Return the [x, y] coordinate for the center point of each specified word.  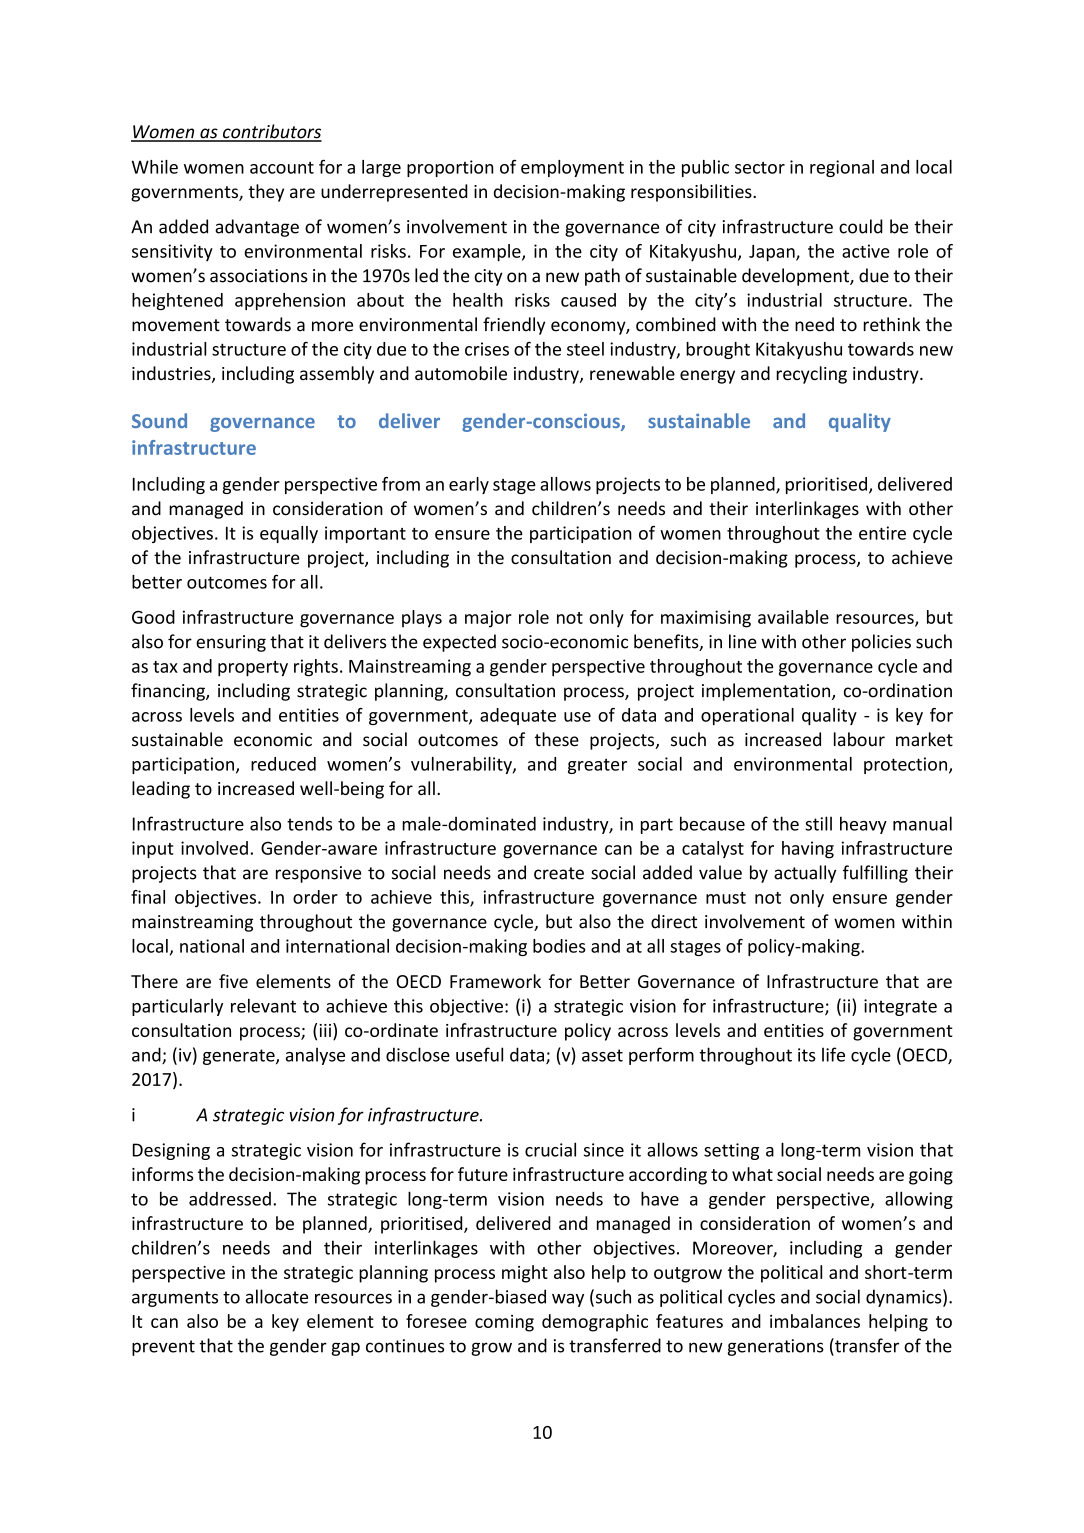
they [266, 193]
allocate [277, 1296]
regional [842, 168]
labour [859, 739]
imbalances [815, 1321]
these [557, 739]
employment [572, 168]
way [568, 1300]
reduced [283, 764]
